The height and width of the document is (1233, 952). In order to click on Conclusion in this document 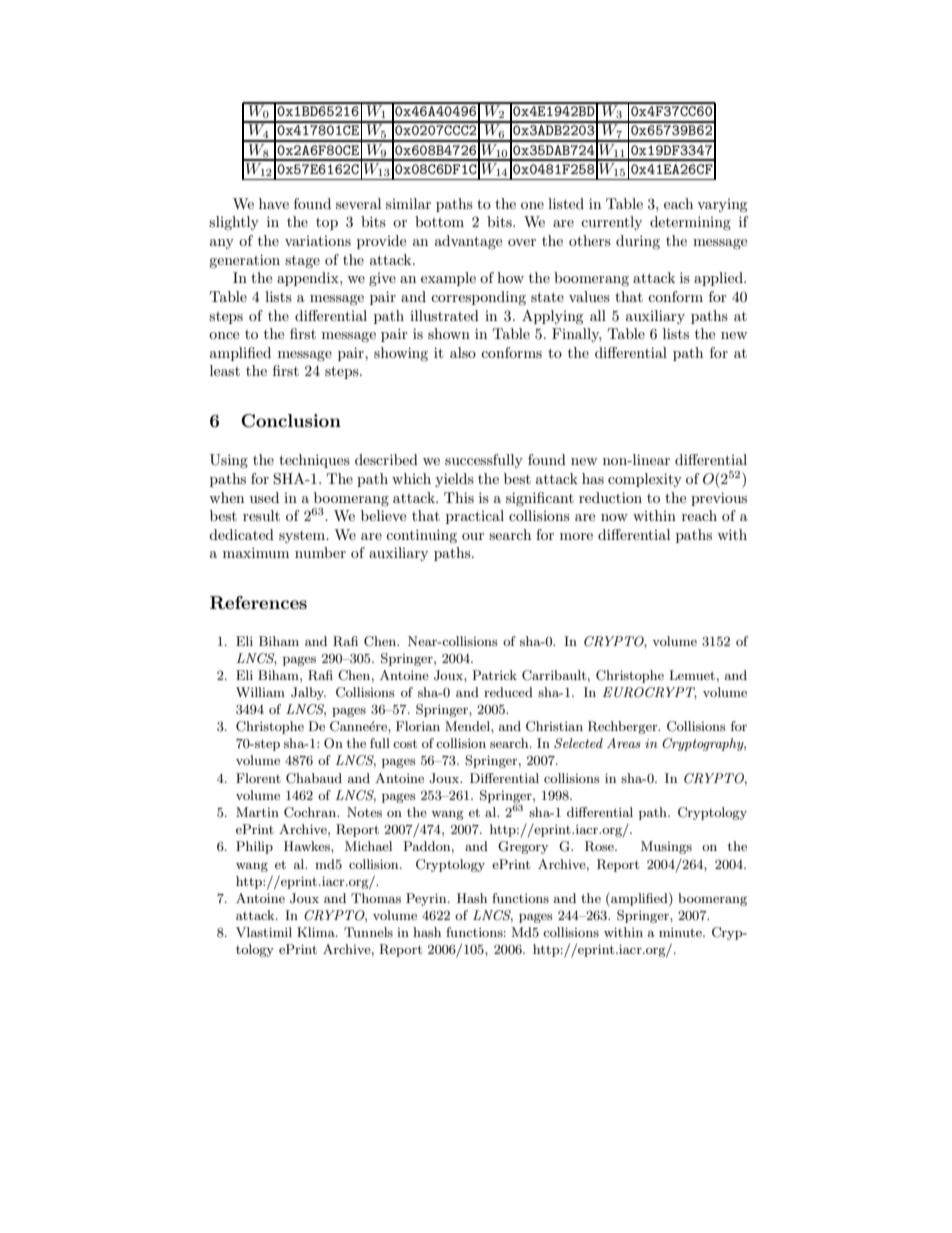, I will do `click(291, 421)`.
